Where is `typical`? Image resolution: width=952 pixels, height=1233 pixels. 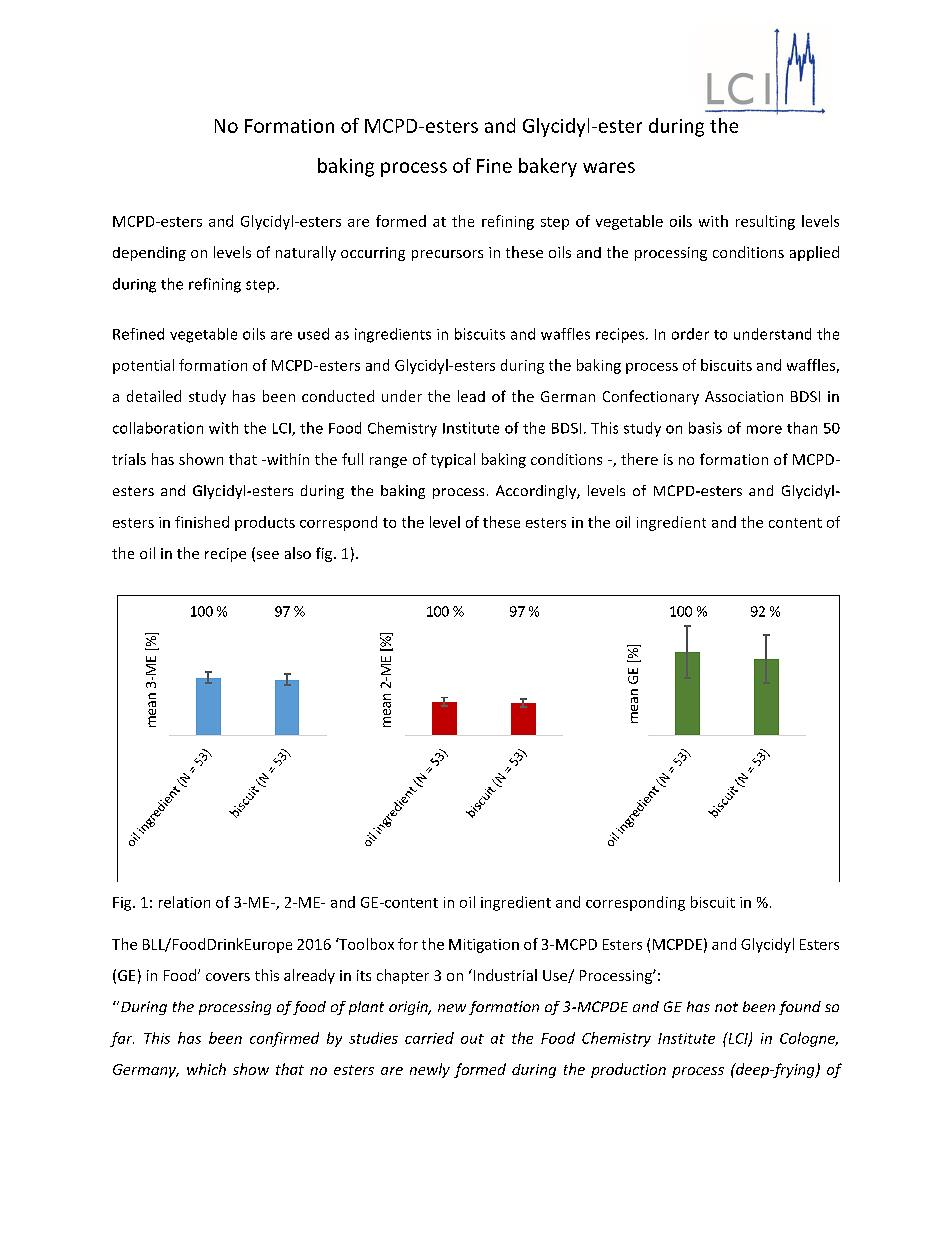 typical is located at coordinates (453, 460).
